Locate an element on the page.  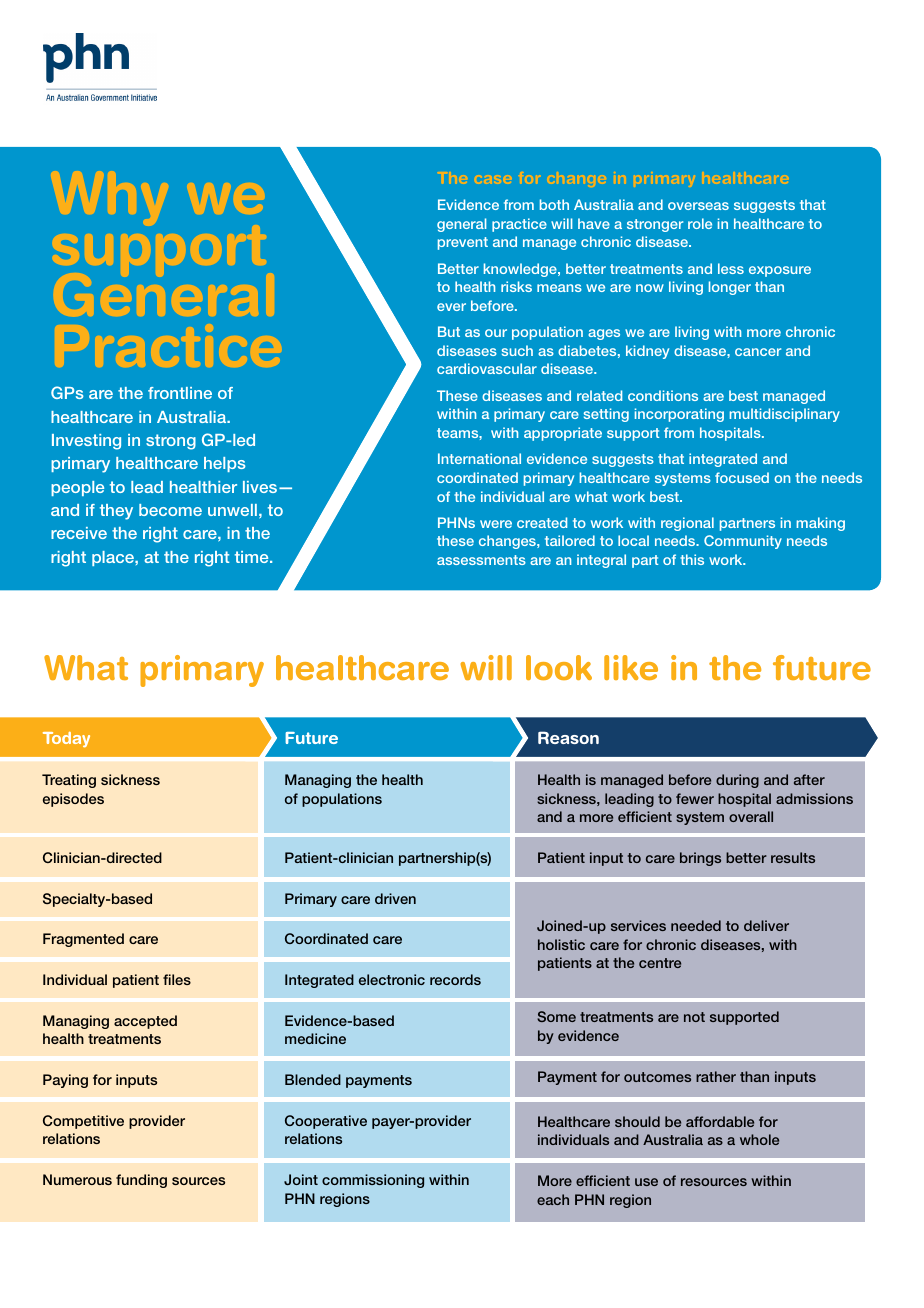
like is located at coordinates (631, 667).
